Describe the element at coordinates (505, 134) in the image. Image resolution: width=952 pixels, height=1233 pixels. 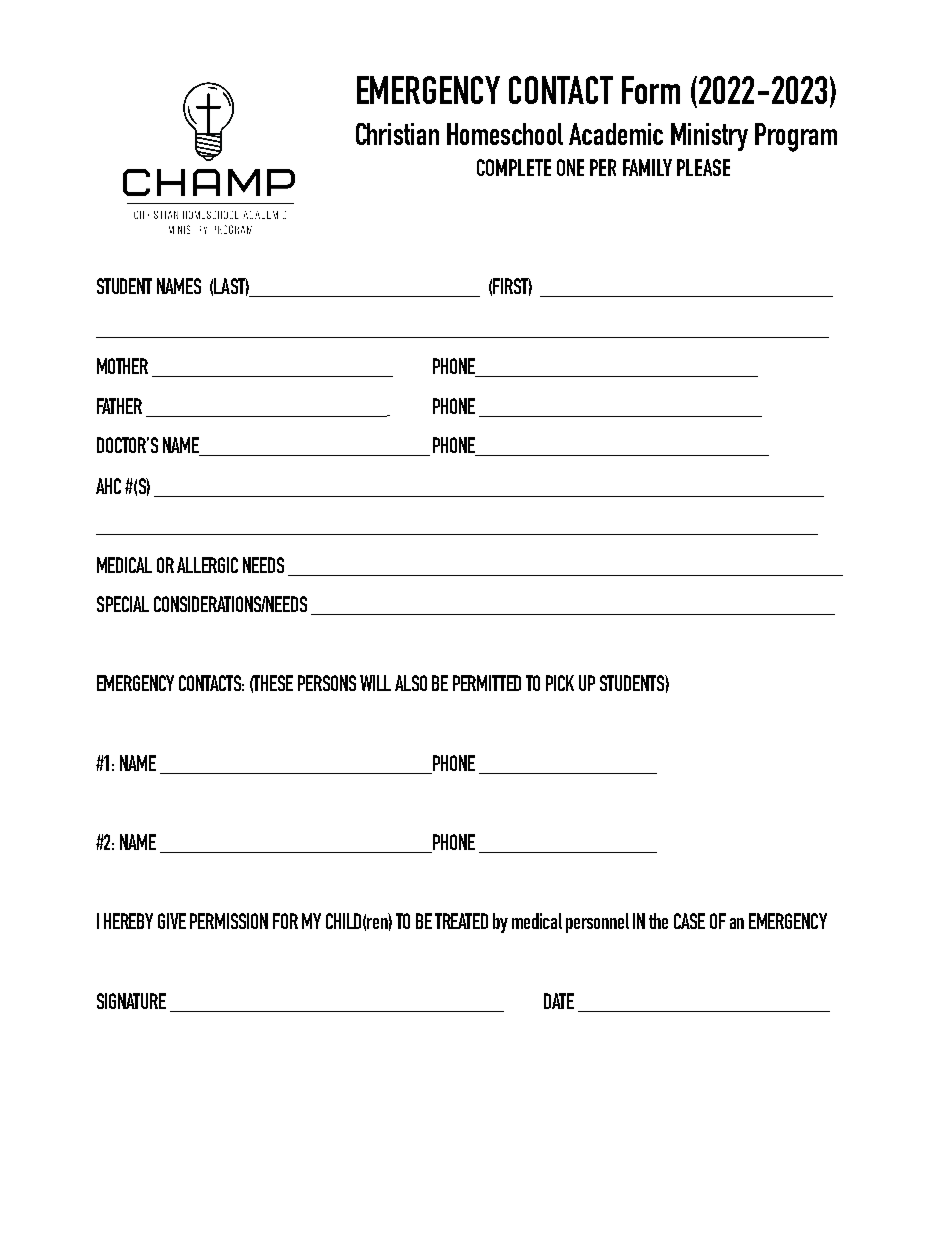
I see `Homeschool` at that location.
